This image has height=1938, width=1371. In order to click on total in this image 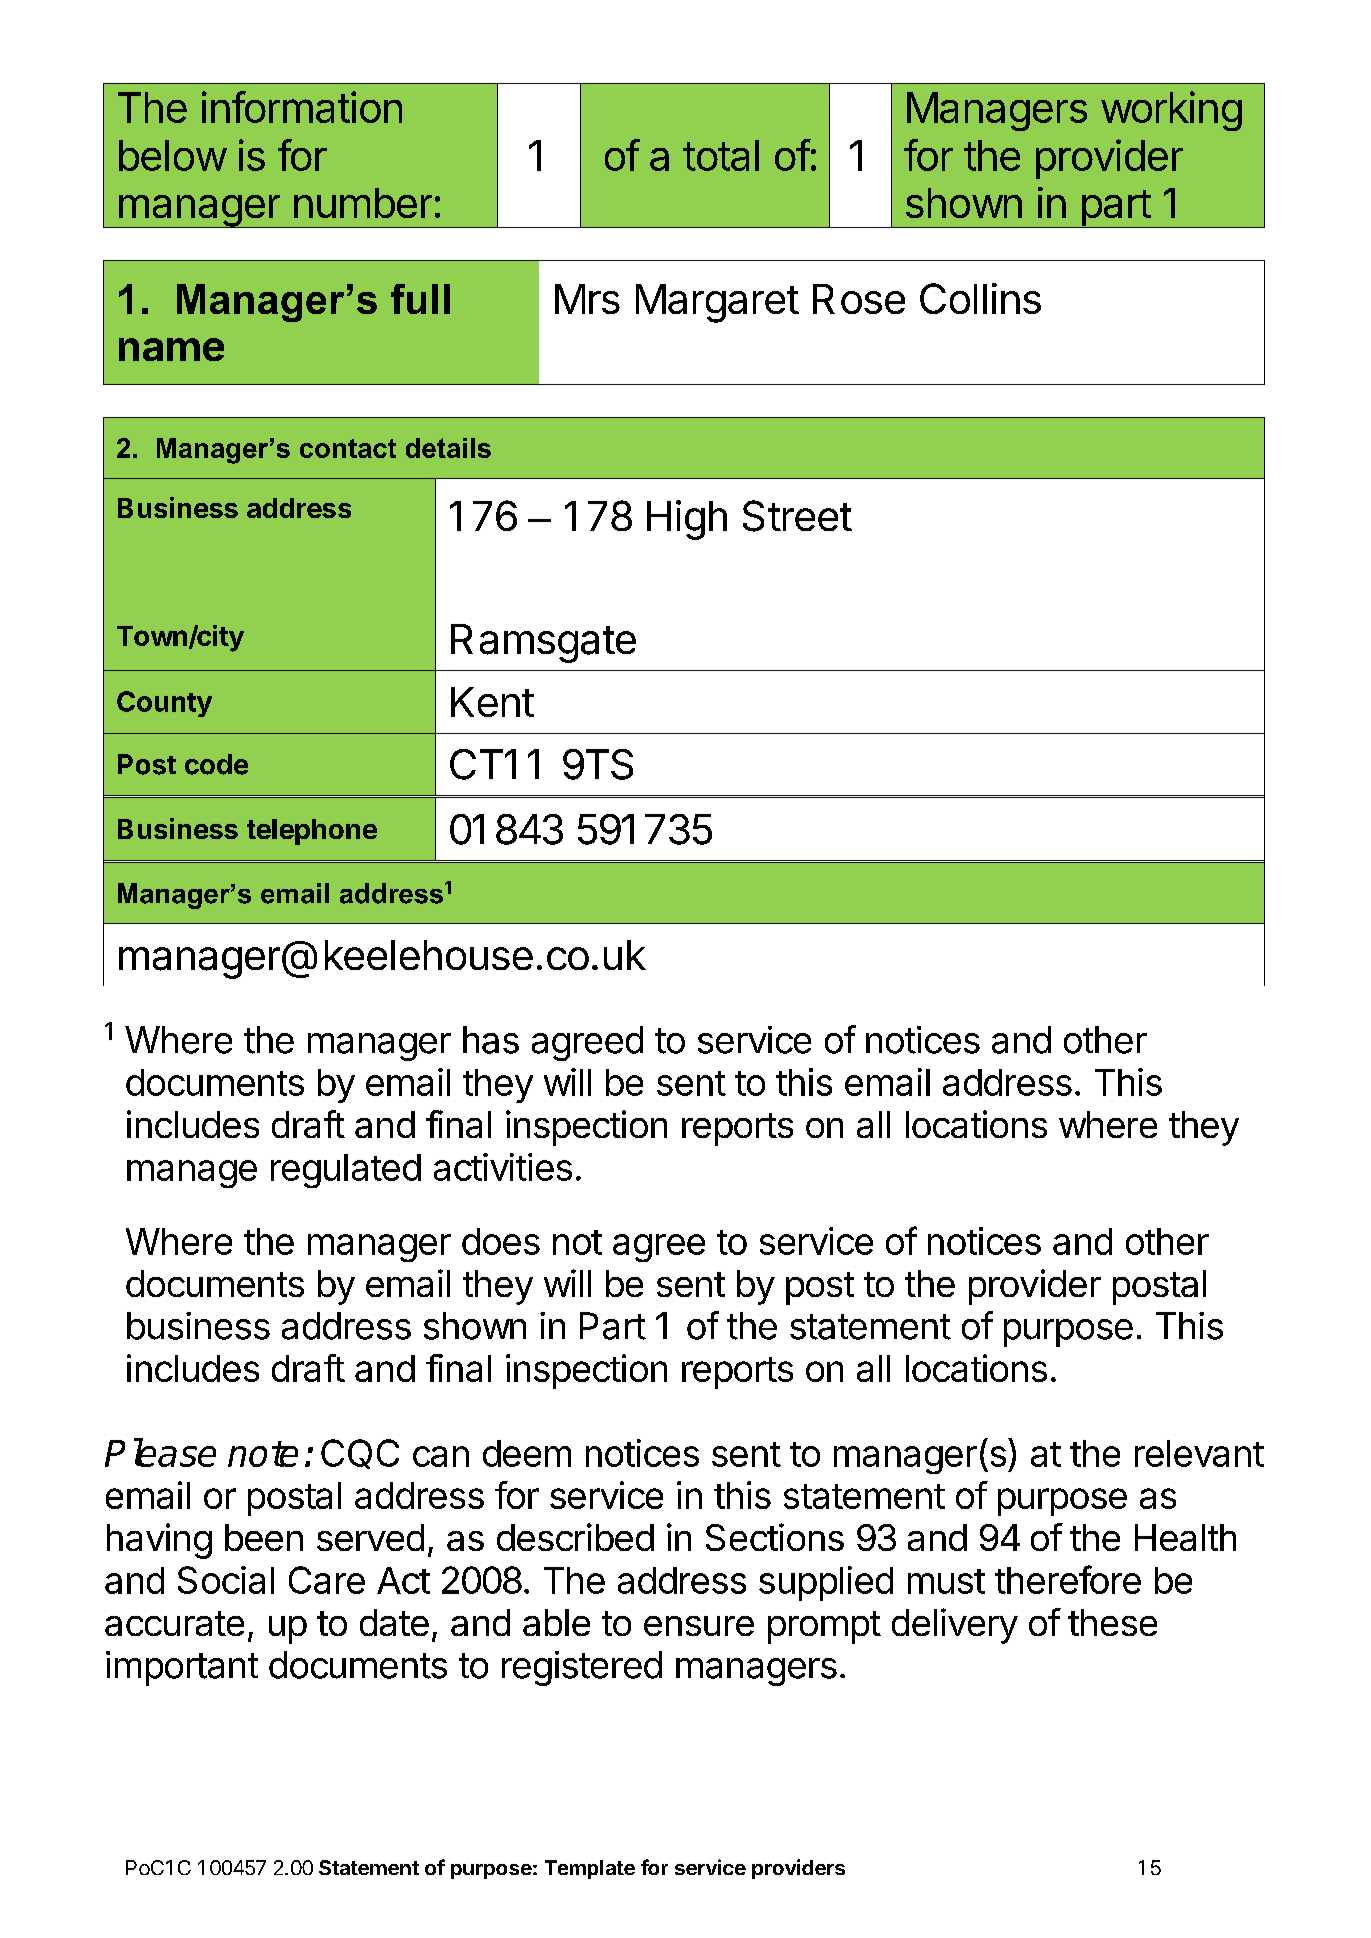, I will do `click(721, 155)`.
